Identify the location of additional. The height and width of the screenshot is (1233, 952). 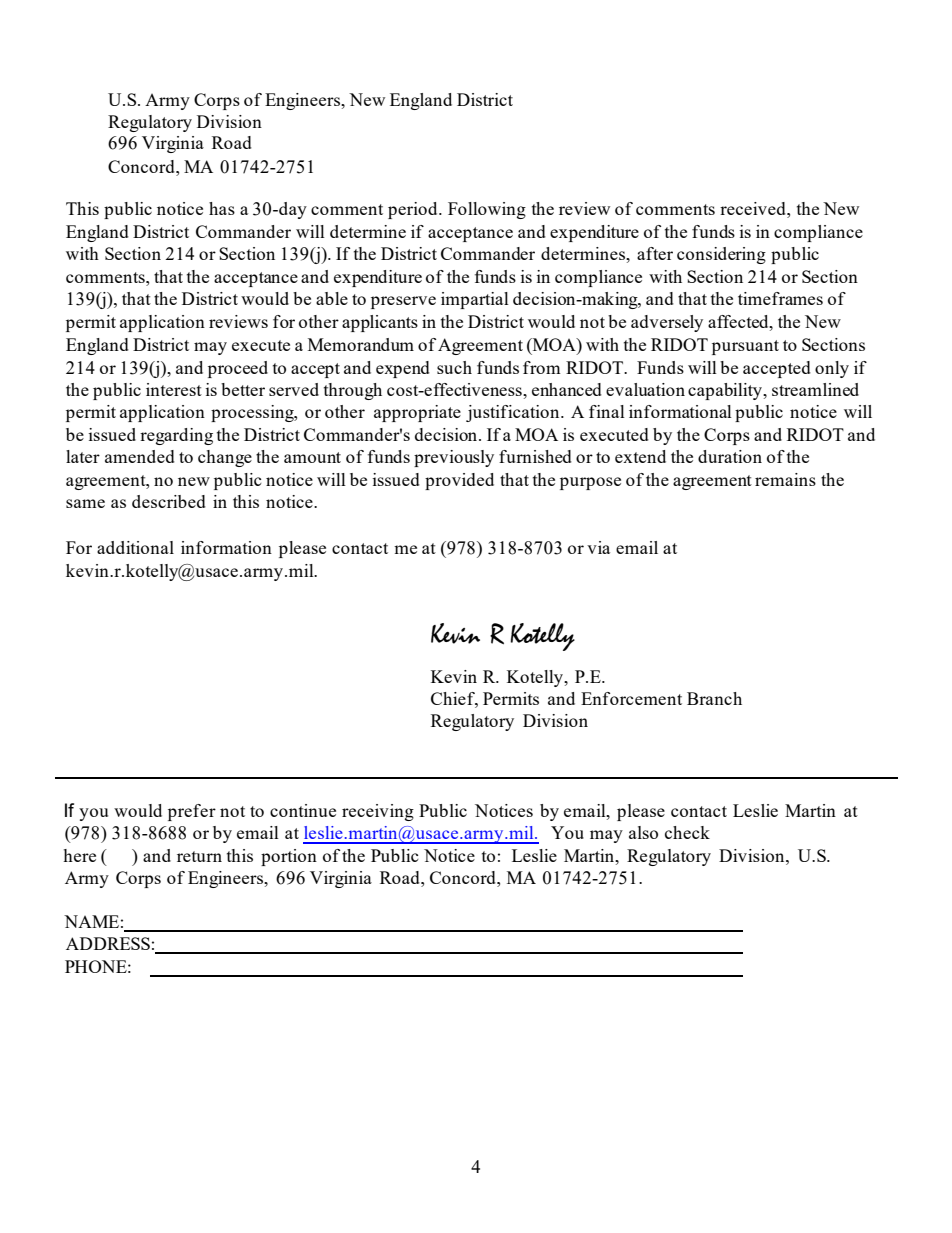
(135, 547).
